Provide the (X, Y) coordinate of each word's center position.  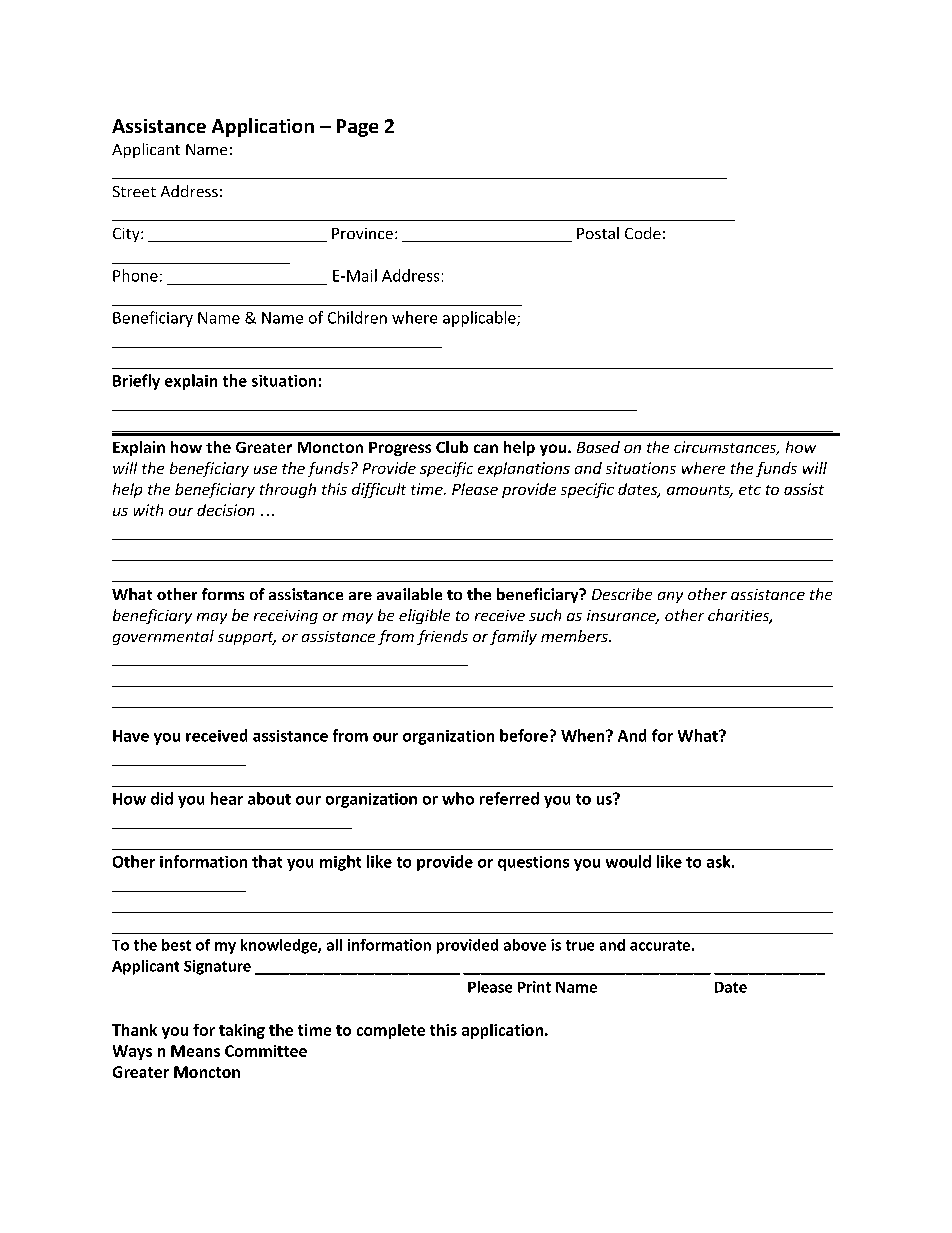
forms (223, 594)
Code (643, 233)
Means (195, 1051)
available (409, 594)
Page (357, 128)
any (670, 597)
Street (134, 191)
